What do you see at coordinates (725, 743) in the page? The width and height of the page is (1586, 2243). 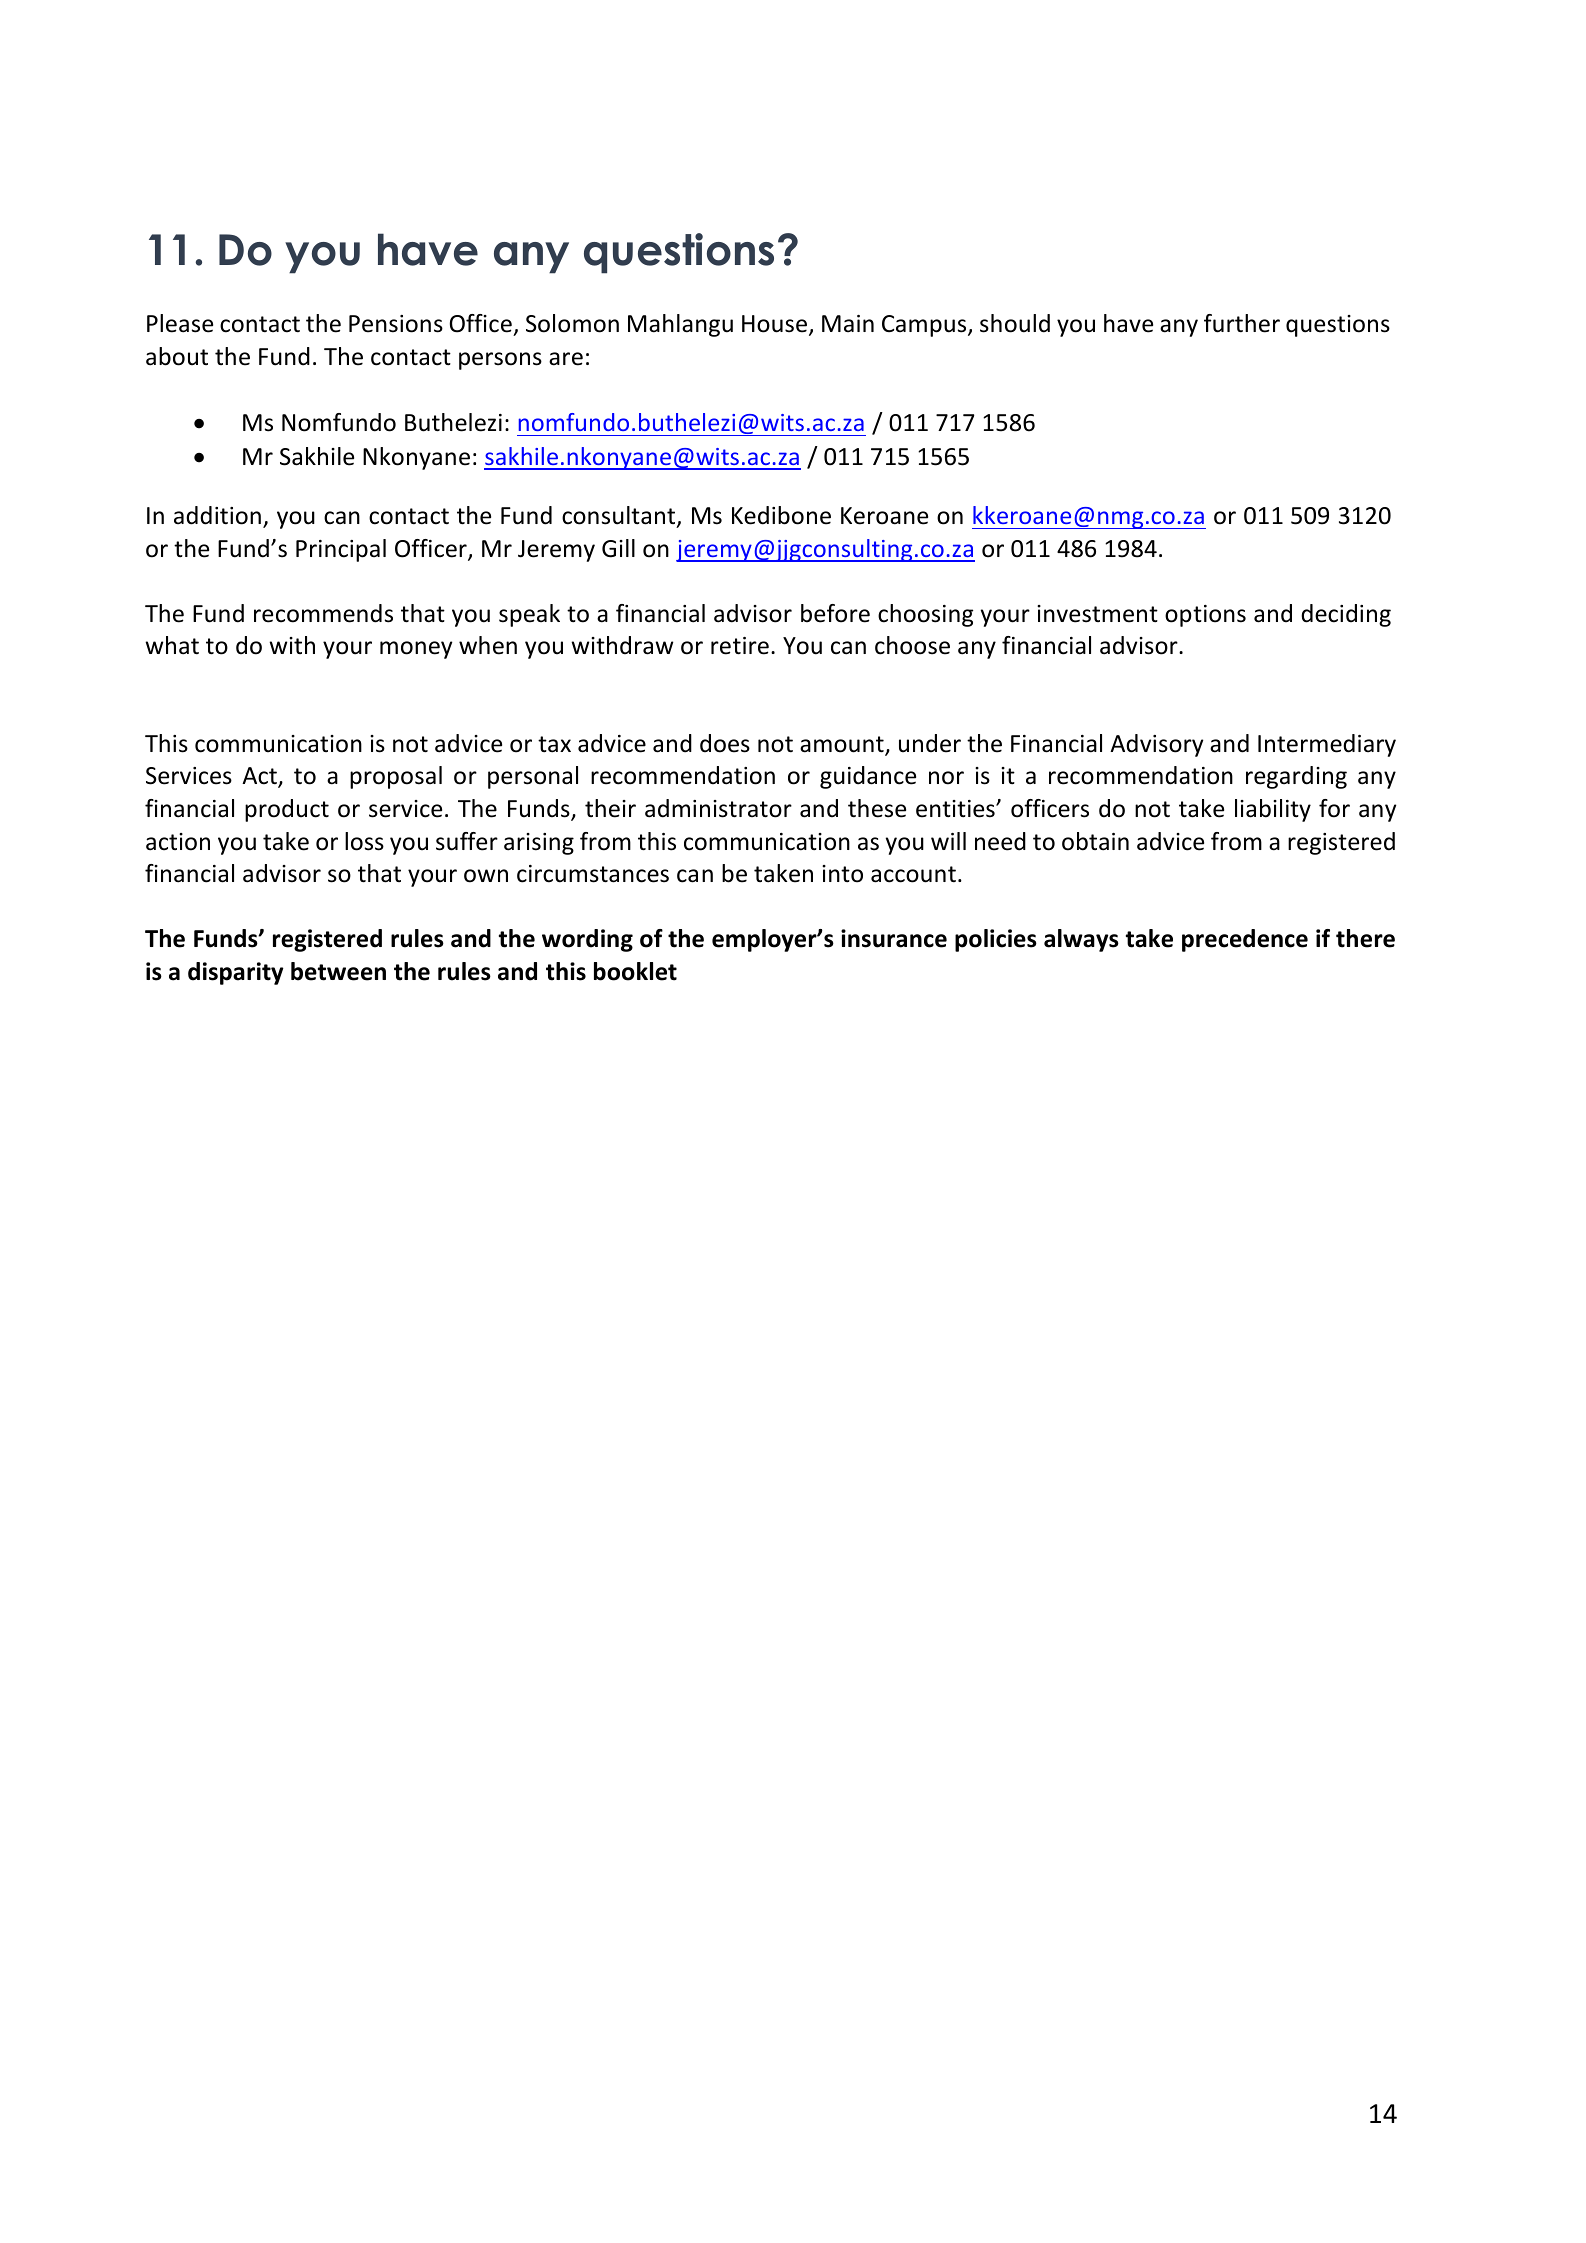 I see `does` at bounding box center [725, 743].
